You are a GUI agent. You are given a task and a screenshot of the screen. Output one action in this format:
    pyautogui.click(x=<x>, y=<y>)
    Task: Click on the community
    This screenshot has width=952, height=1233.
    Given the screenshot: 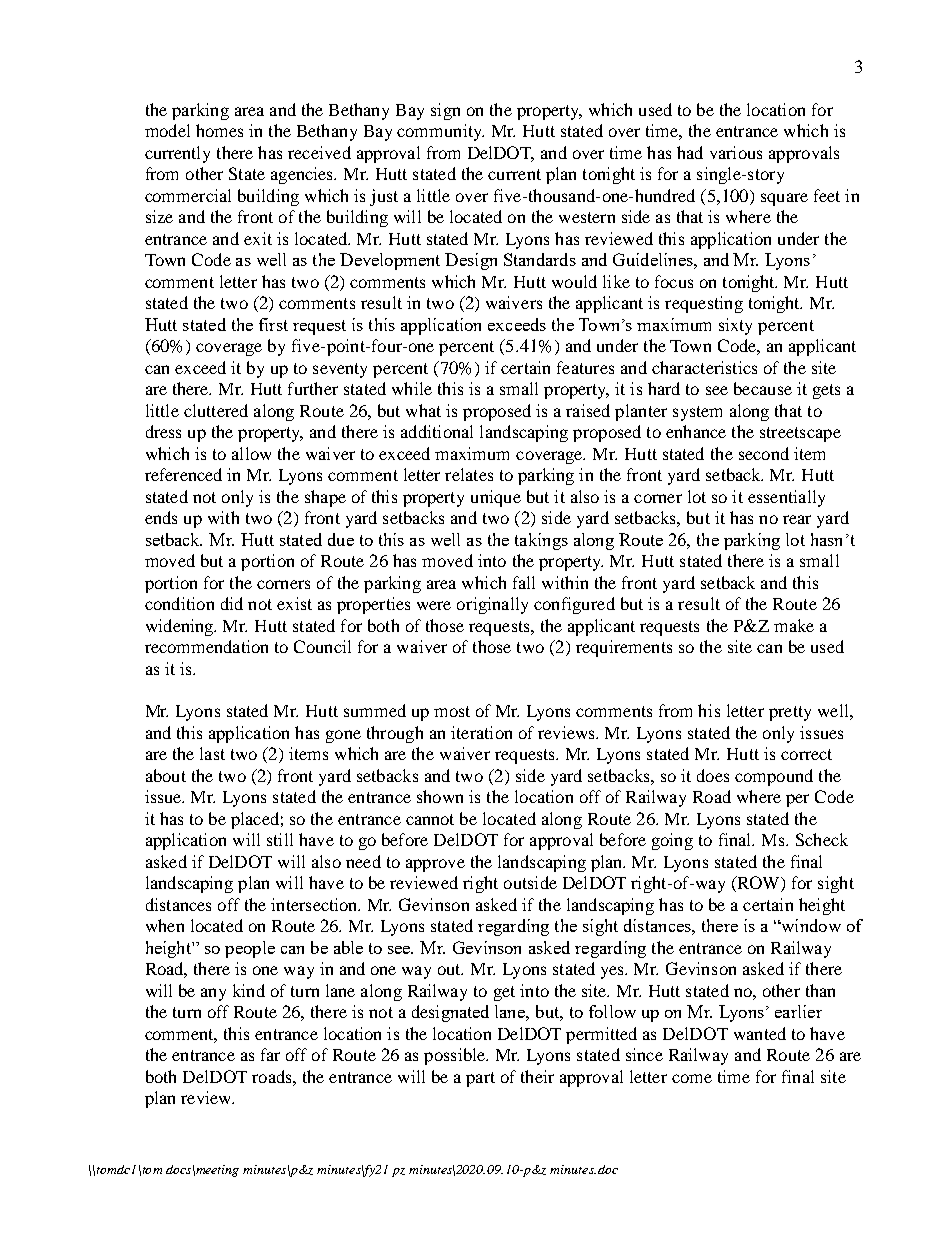 What is the action you would take?
    pyautogui.click(x=440, y=132)
